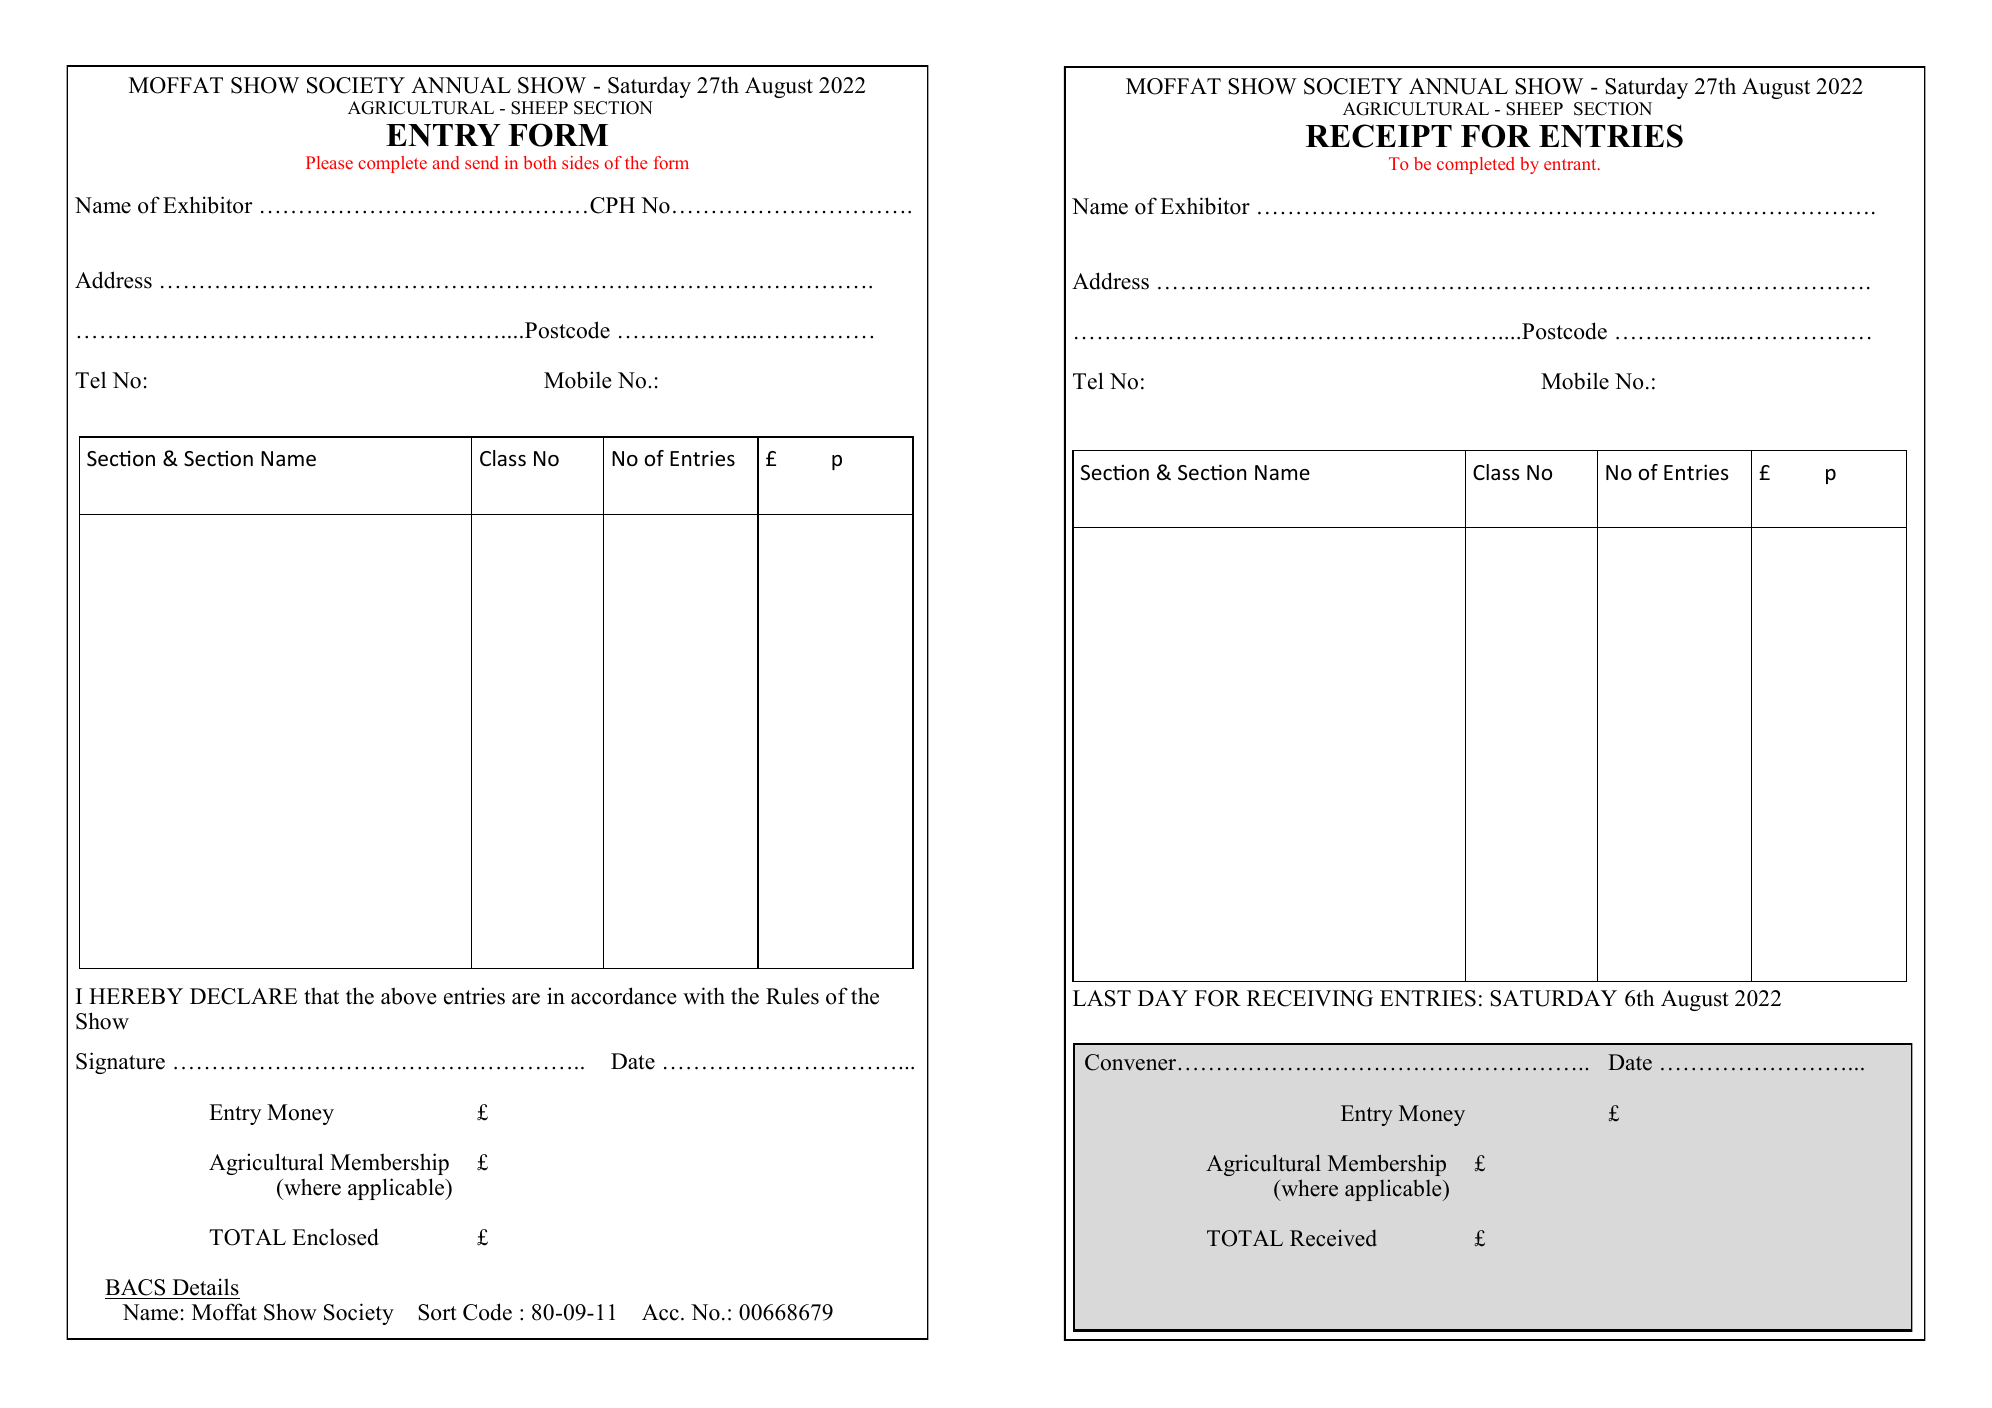 This image has height=1408, width=1992. Describe the element at coordinates (612, 205) in the image. I see `CPH` at that location.
